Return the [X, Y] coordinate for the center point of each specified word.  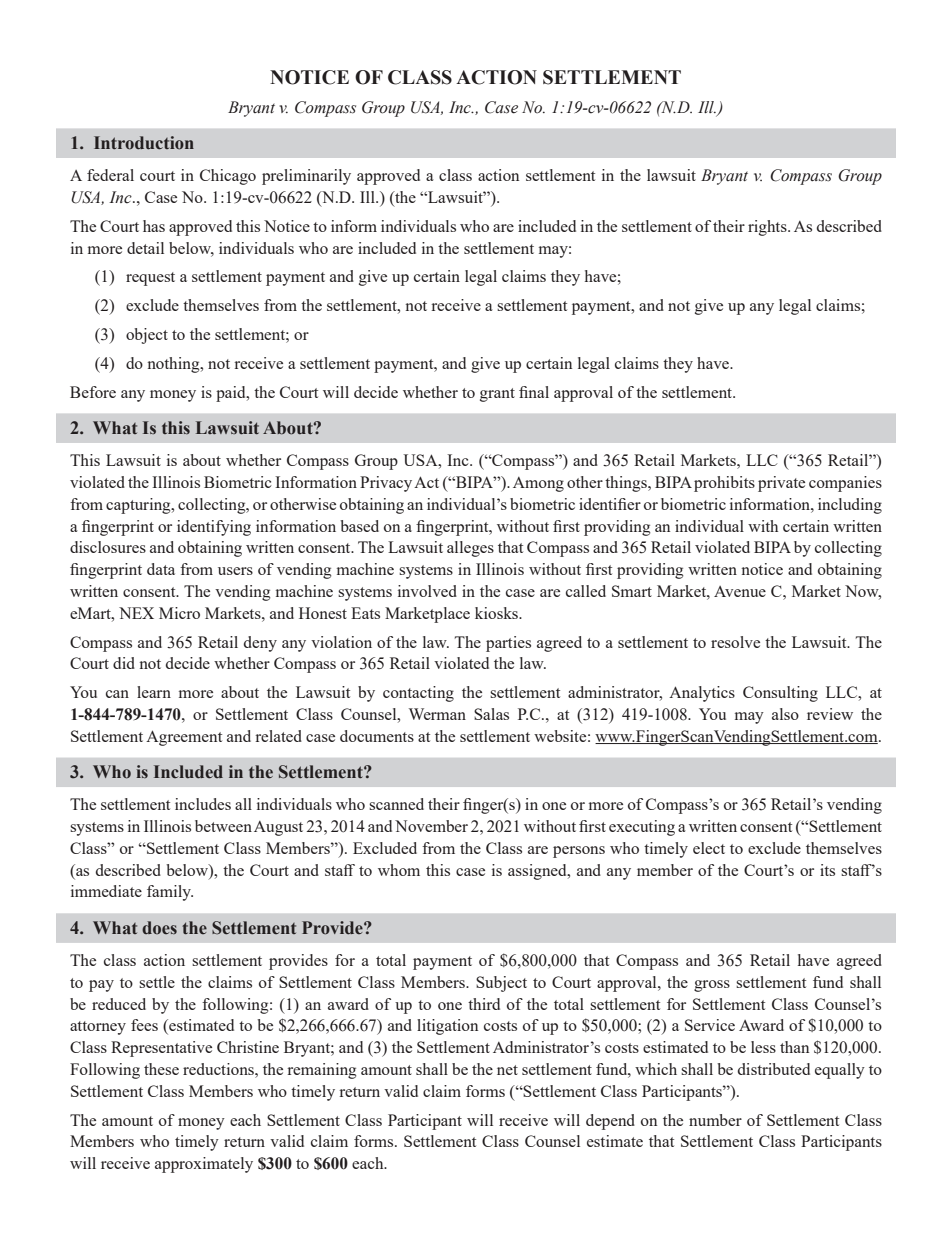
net [507, 1070]
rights [768, 228]
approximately [204, 1165]
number [715, 1120]
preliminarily [306, 177]
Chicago [228, 177]
